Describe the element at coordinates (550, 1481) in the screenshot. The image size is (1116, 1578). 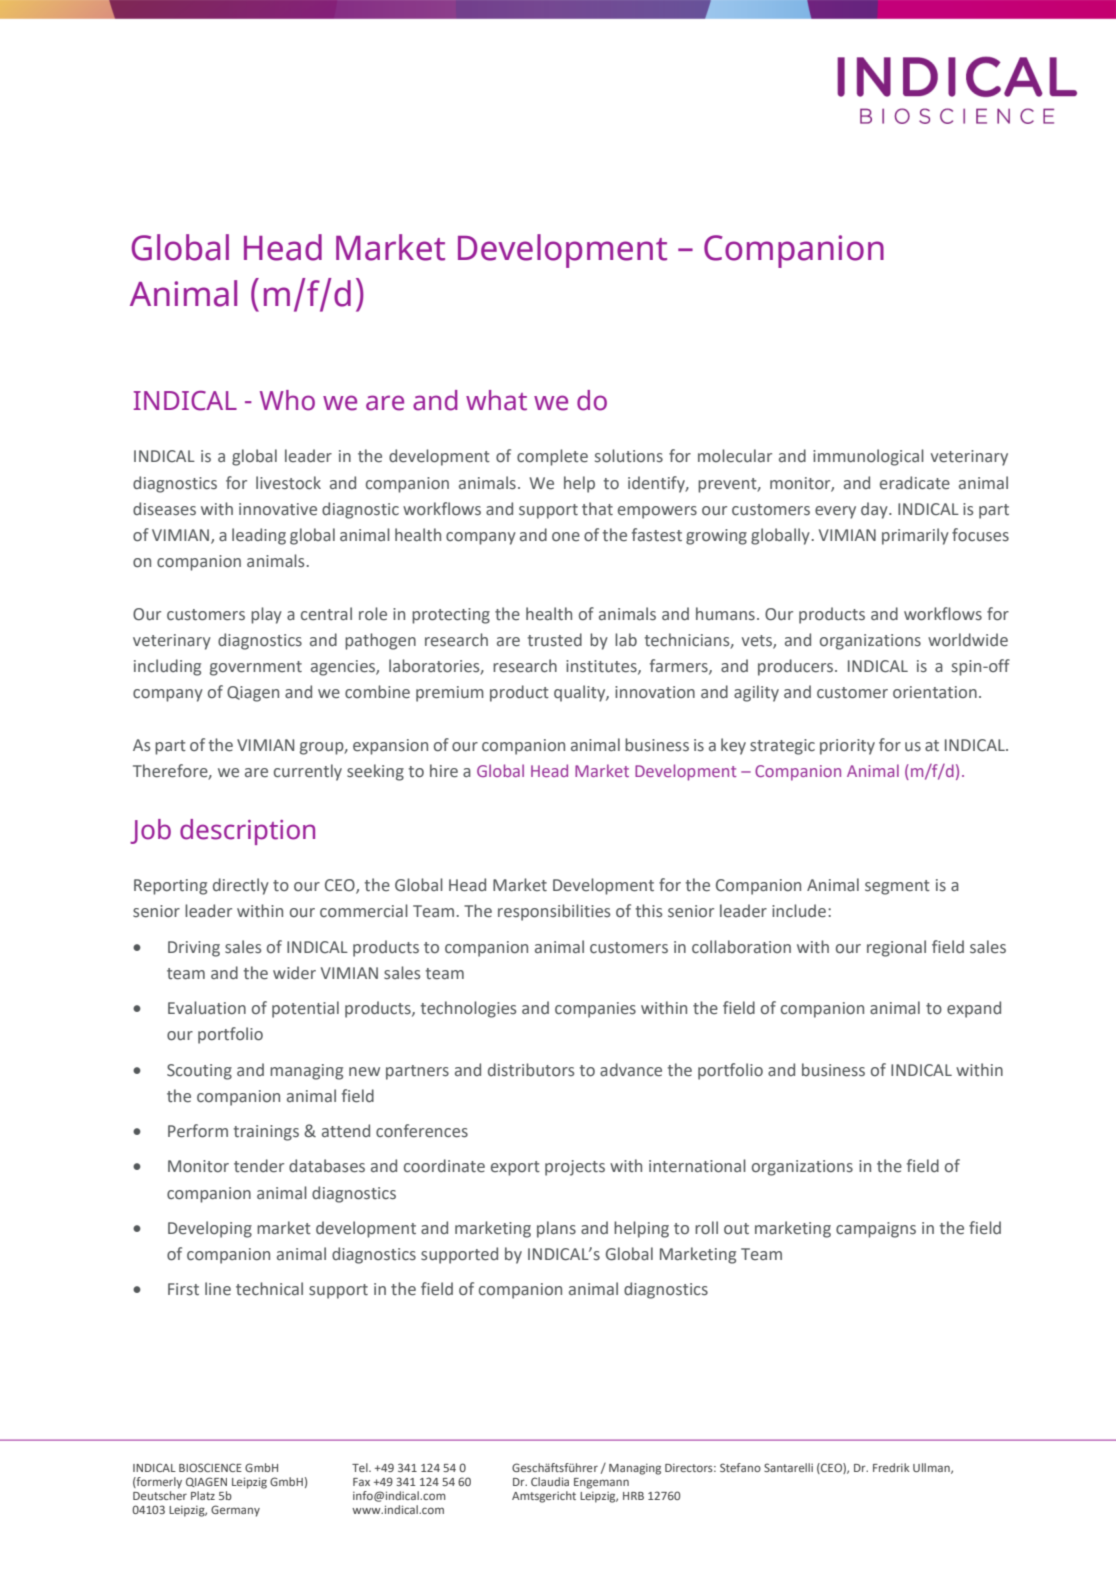
I see `Claudia` at that location.
